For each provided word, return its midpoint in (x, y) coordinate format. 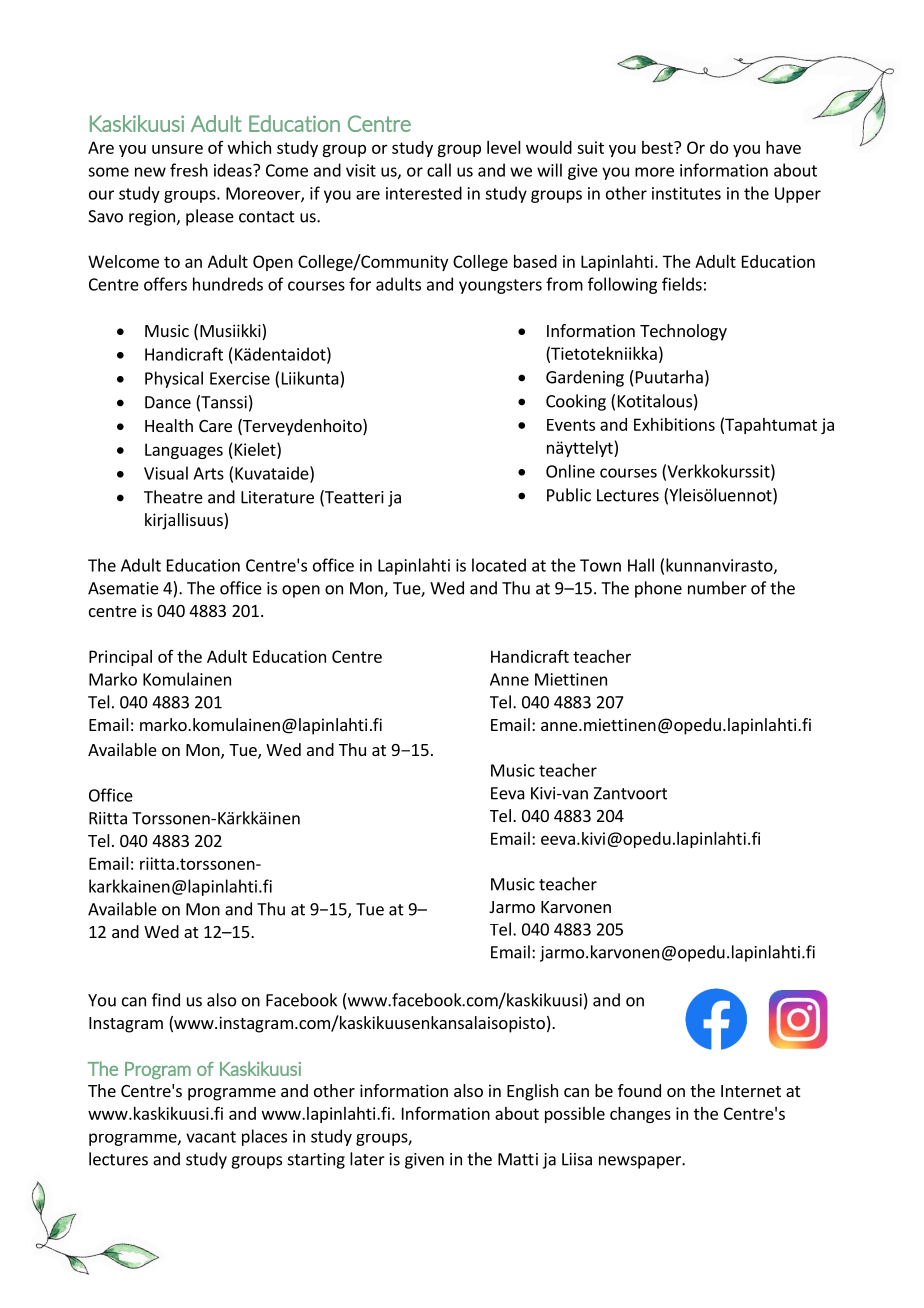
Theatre (173, 497)
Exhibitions (674, 424)
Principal (120, 658)
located (499, 565)
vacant (211, 1137)
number (717, 588)
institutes (686, 193)
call (439, 170)
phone (658, 589)
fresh (189, 170)
